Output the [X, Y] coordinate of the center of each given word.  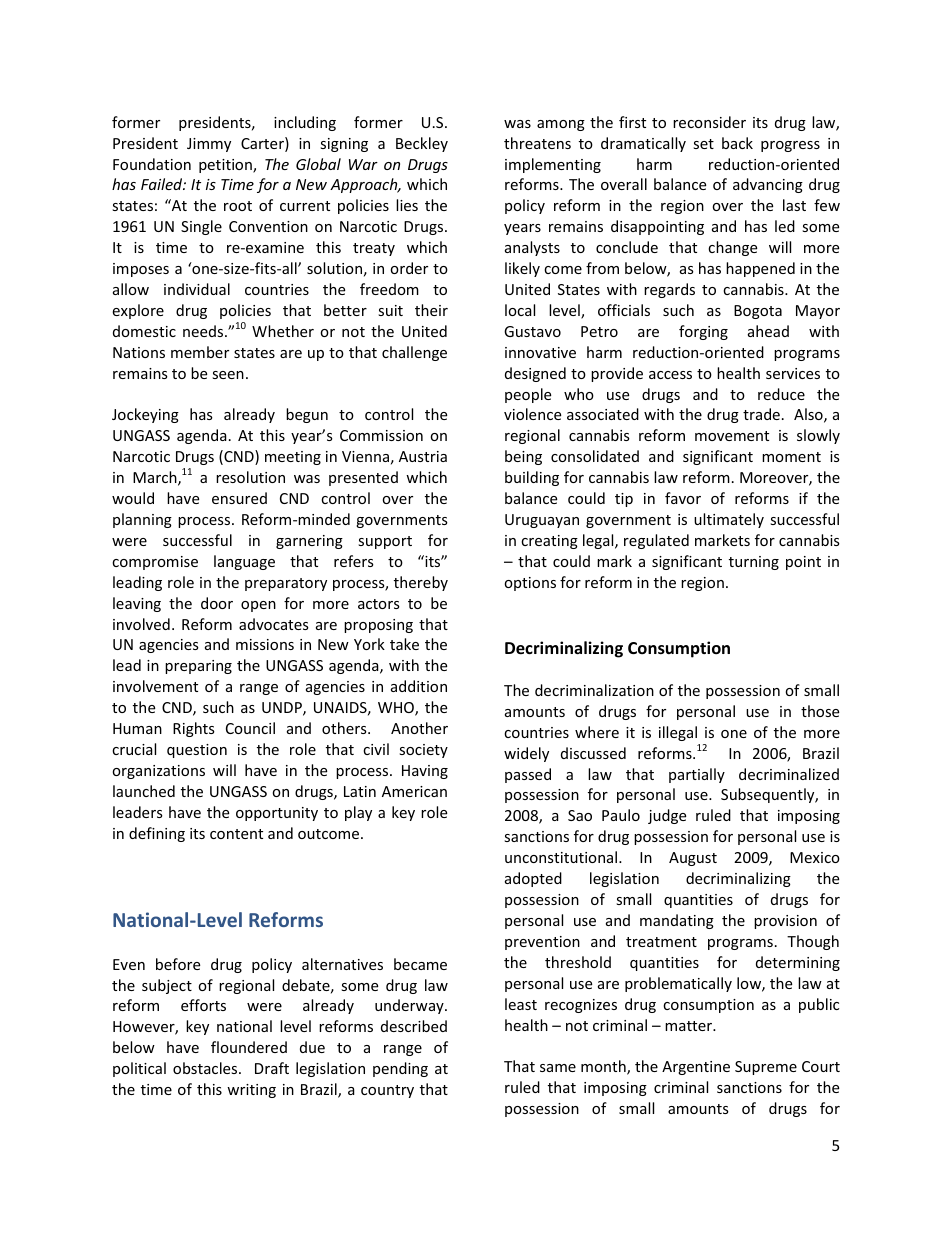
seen [228, 375]
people [528, 395]
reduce [781, 394]
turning [754, 563]
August [693, 859]
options [530, 584]
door [217, 603]
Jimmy [209, 145]
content [236, 834]
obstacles [206, 1068]
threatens [537, 143]
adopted [533, 879]
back [737, 143]
